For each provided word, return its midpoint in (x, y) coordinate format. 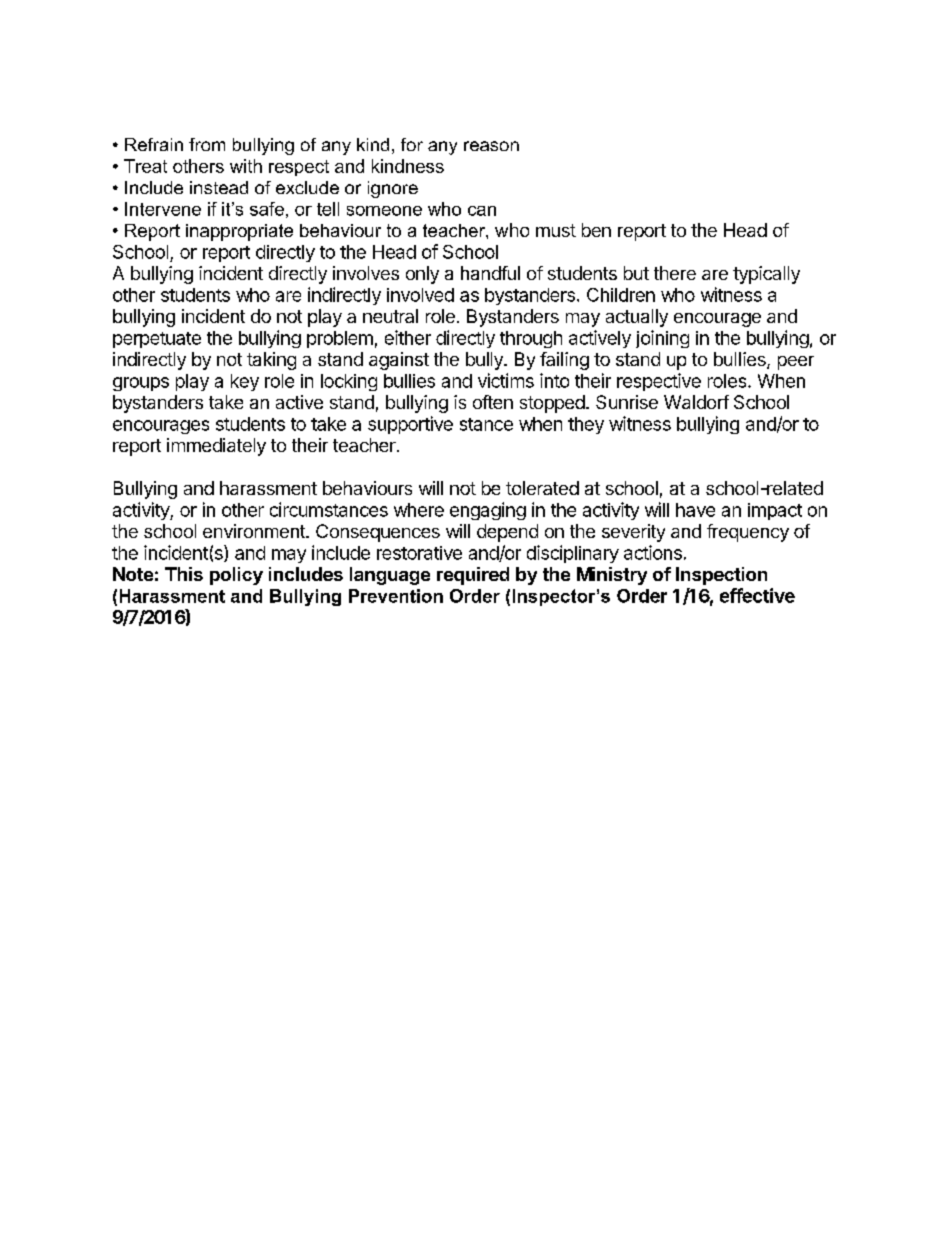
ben (596, 230)
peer (796, 363)
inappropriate (239, 232)
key (245, 382)
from (207, 144)
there (675, 273)
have (695, 510)
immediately (216, 447)
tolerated (542, 488)
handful (490, 273)
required (473, 576)
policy (236, 576)
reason (491, 146)
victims (506, 380)
